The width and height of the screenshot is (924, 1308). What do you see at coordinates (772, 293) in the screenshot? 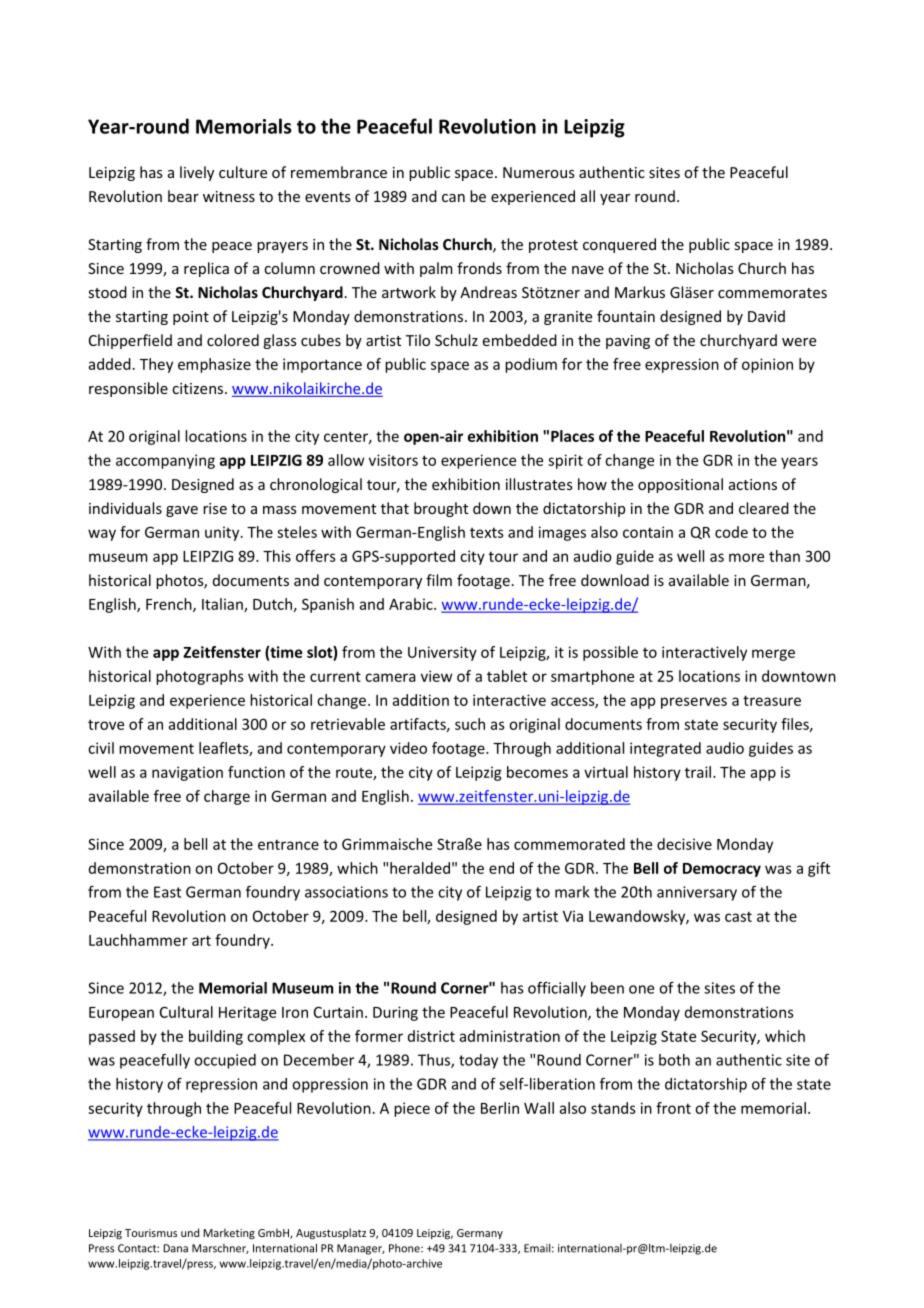
I see `commemorates` at bounding box center [772, 293].
